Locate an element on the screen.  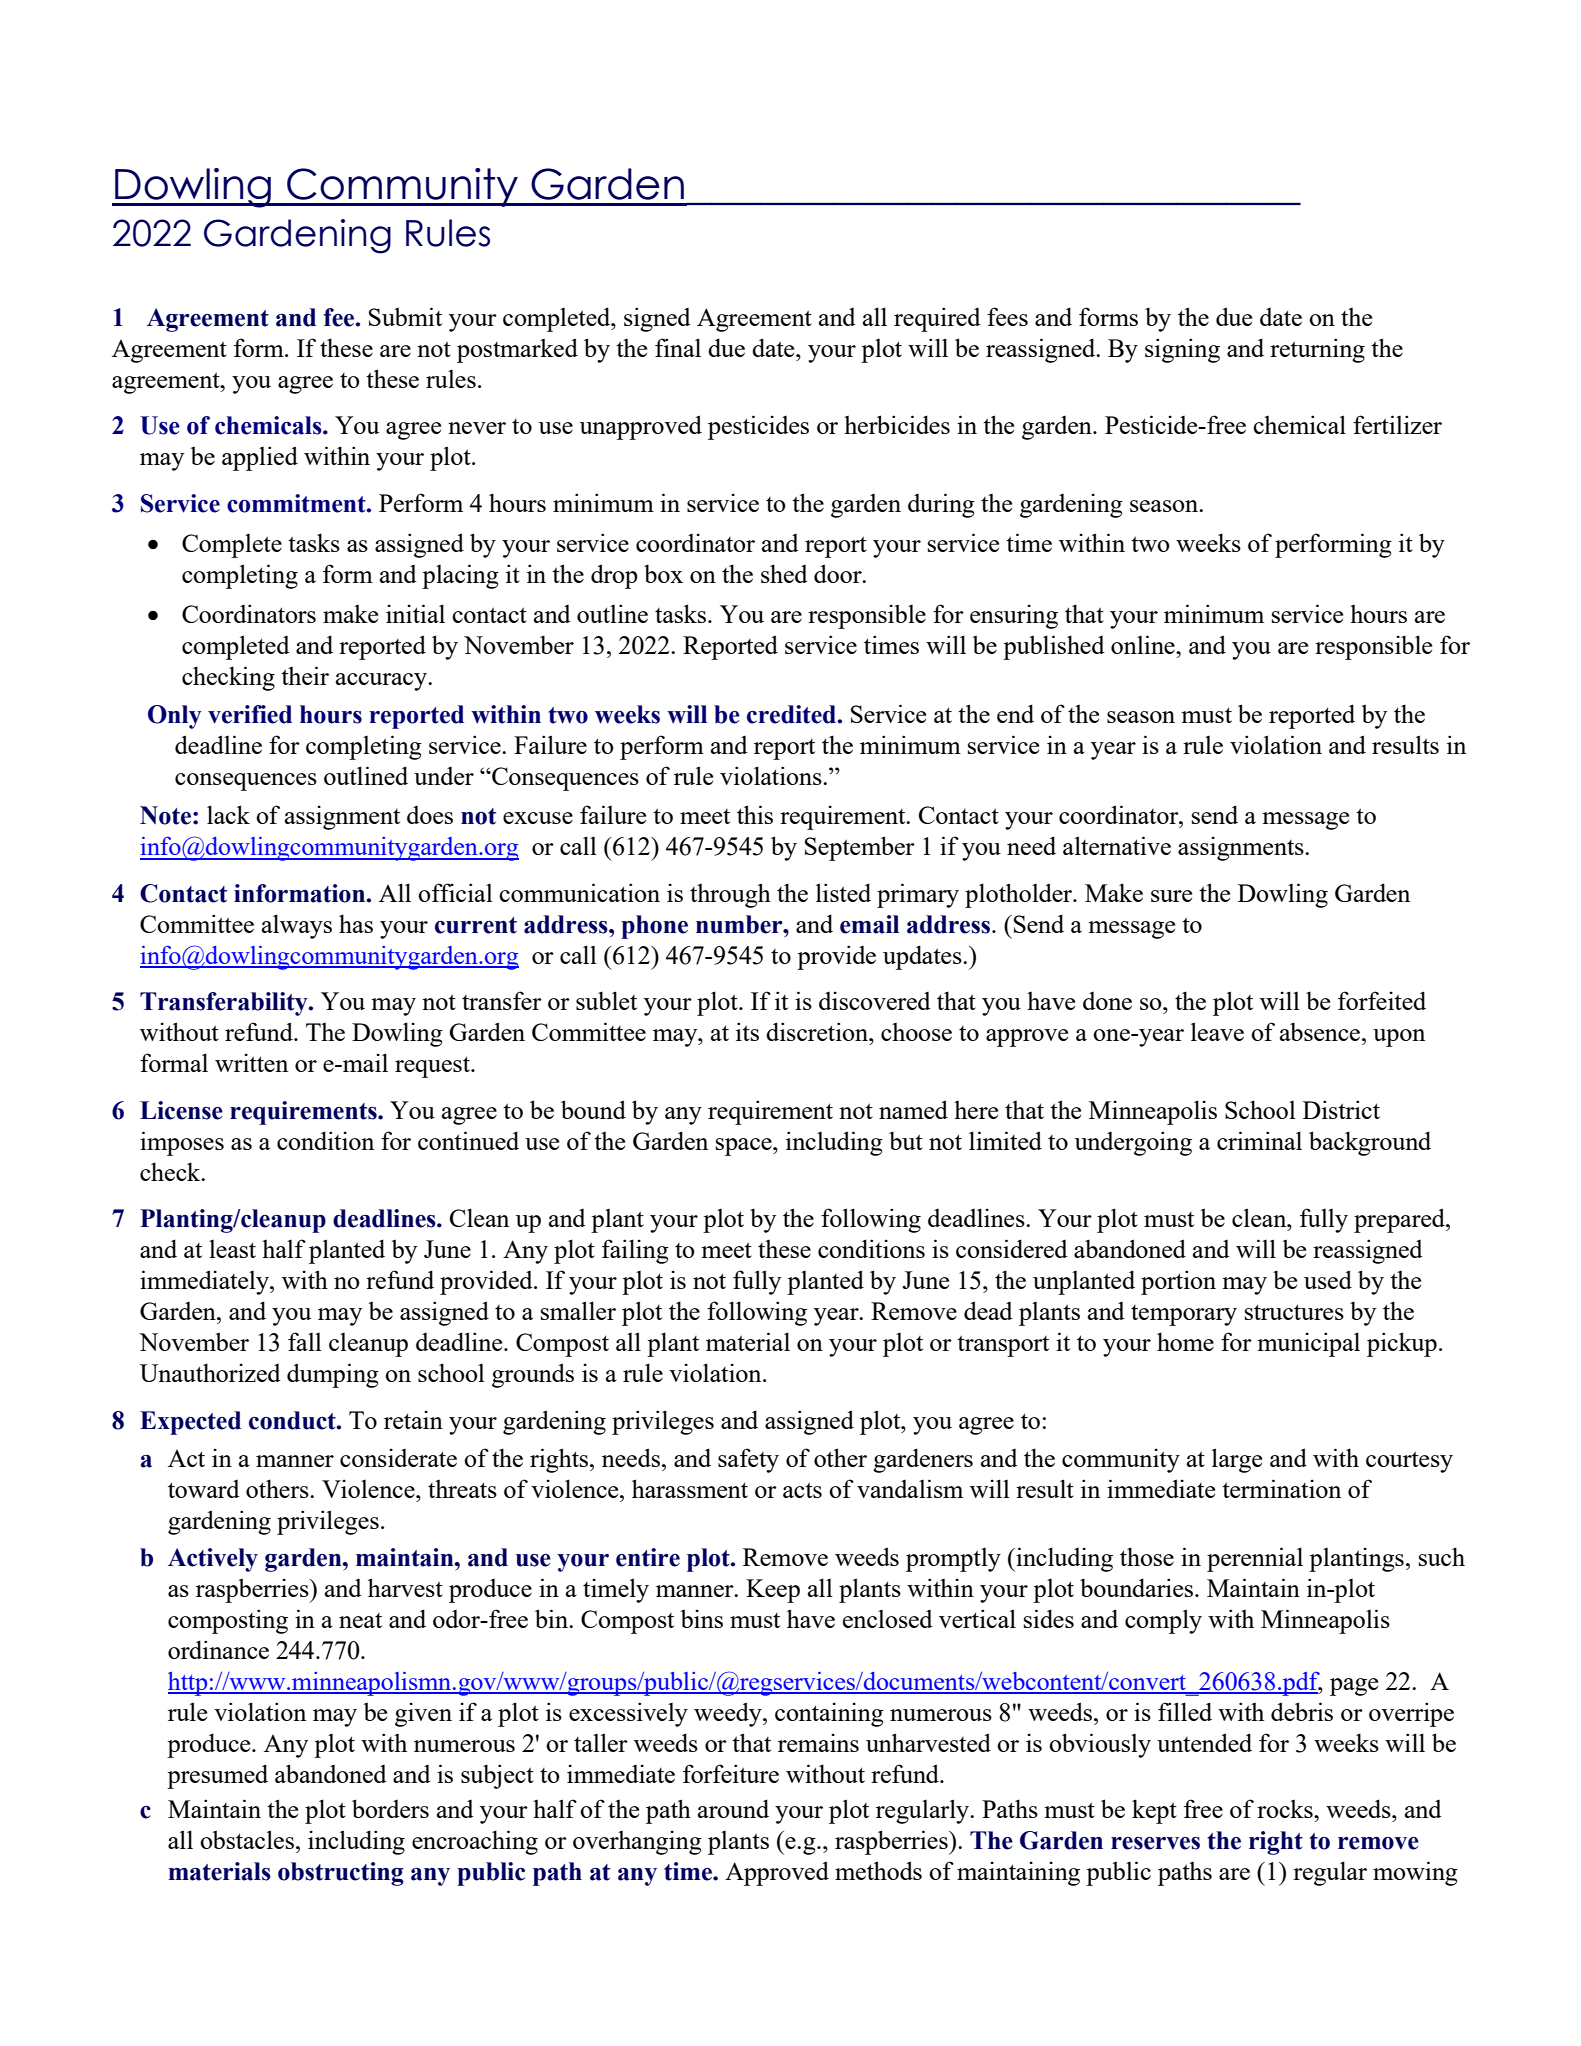
acts is located at coordinates (802, 1490).
